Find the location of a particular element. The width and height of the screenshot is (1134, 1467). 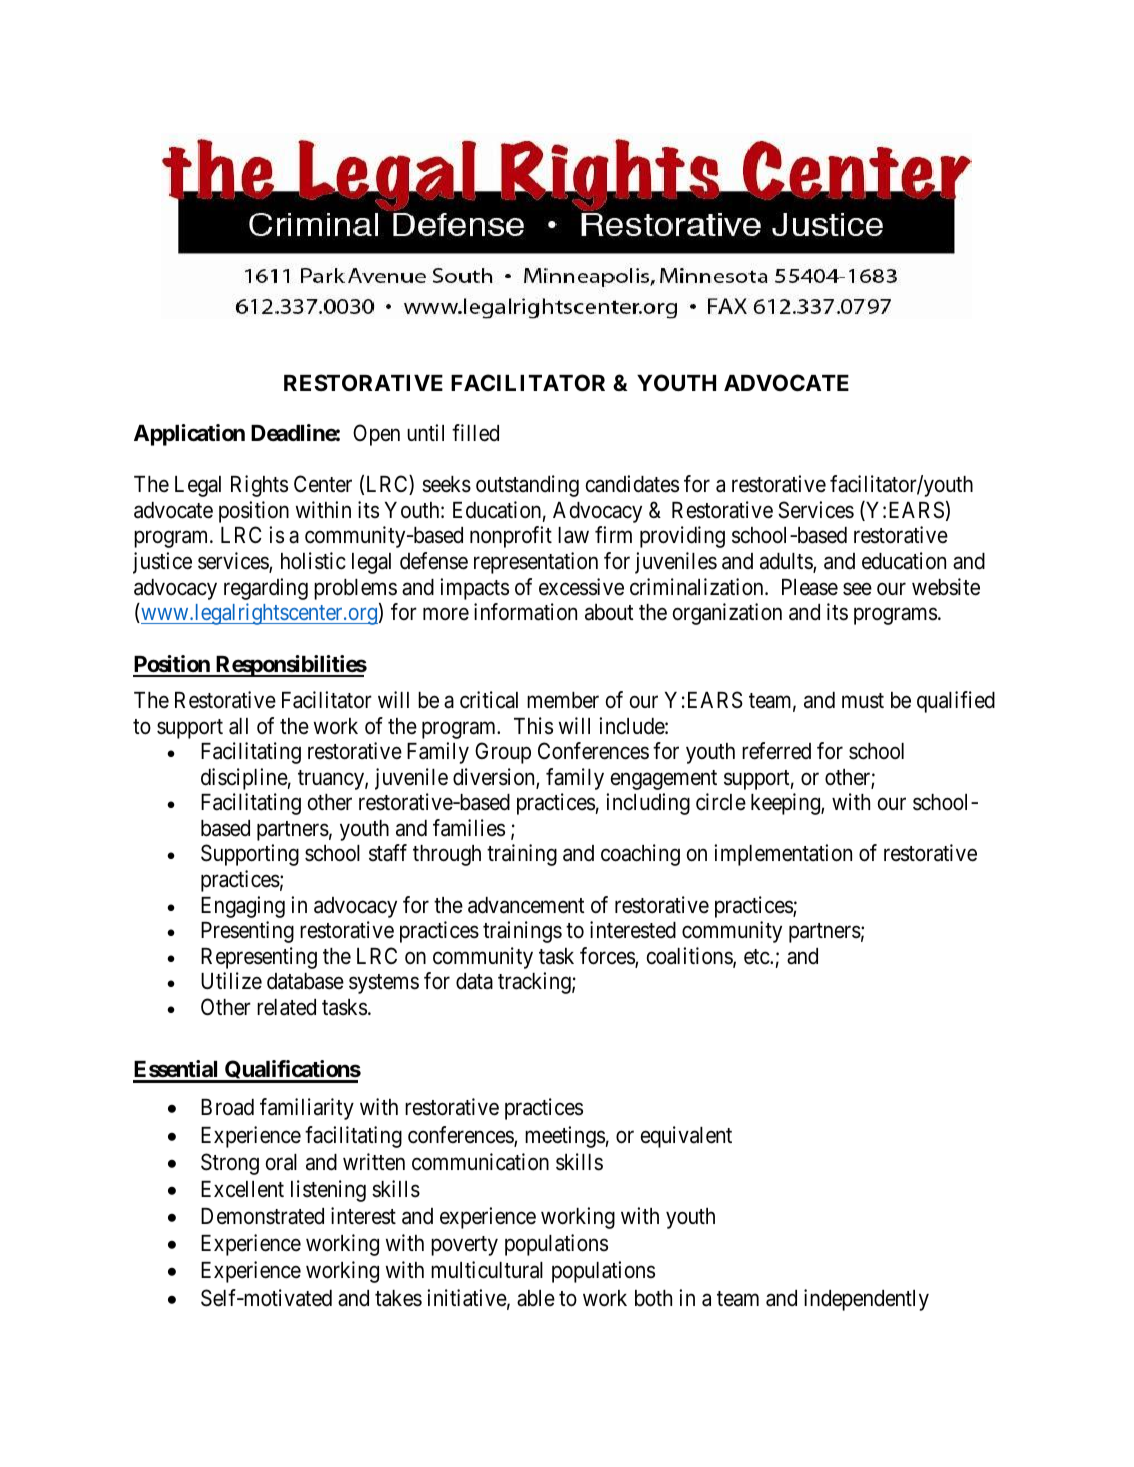

all is located at coordinates (238, 726).
